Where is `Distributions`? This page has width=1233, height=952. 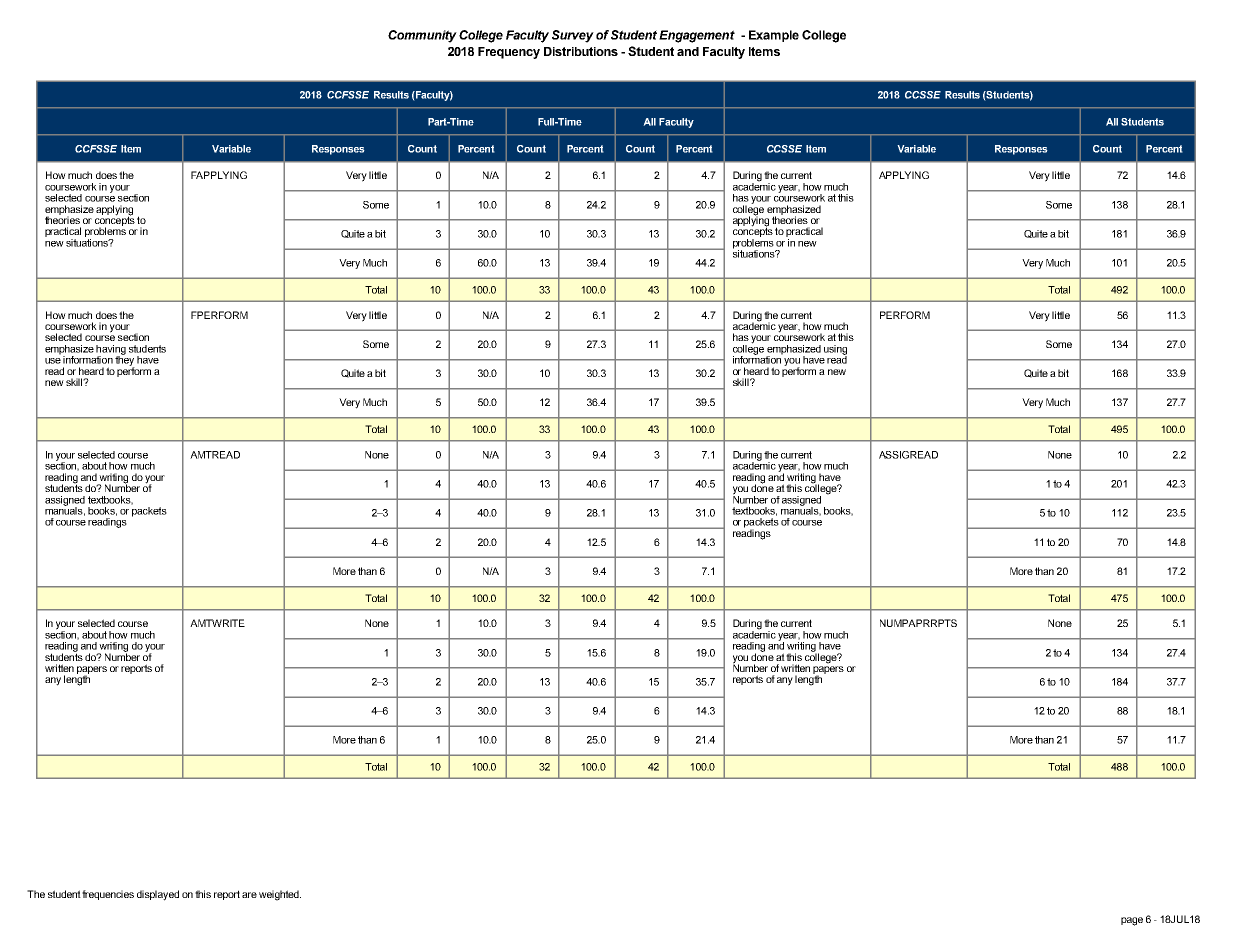
Distributions is located at coordinates (581, 51).
